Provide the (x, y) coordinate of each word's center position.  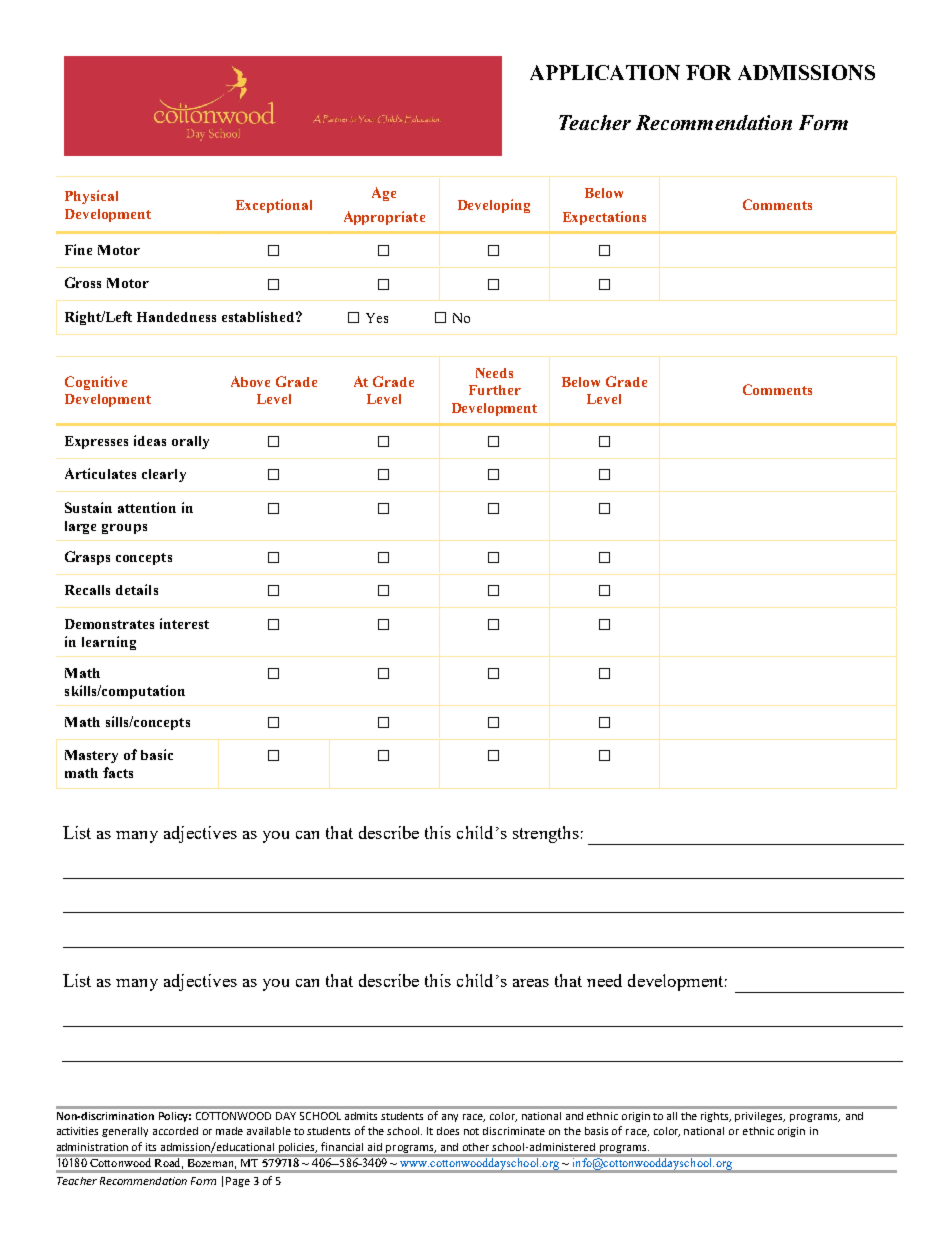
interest (184, 623)
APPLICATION (605, 72)
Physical (91, 197)
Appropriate (384, 218)
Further (495, 390)
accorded (175, 1131)
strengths (546, 834)
